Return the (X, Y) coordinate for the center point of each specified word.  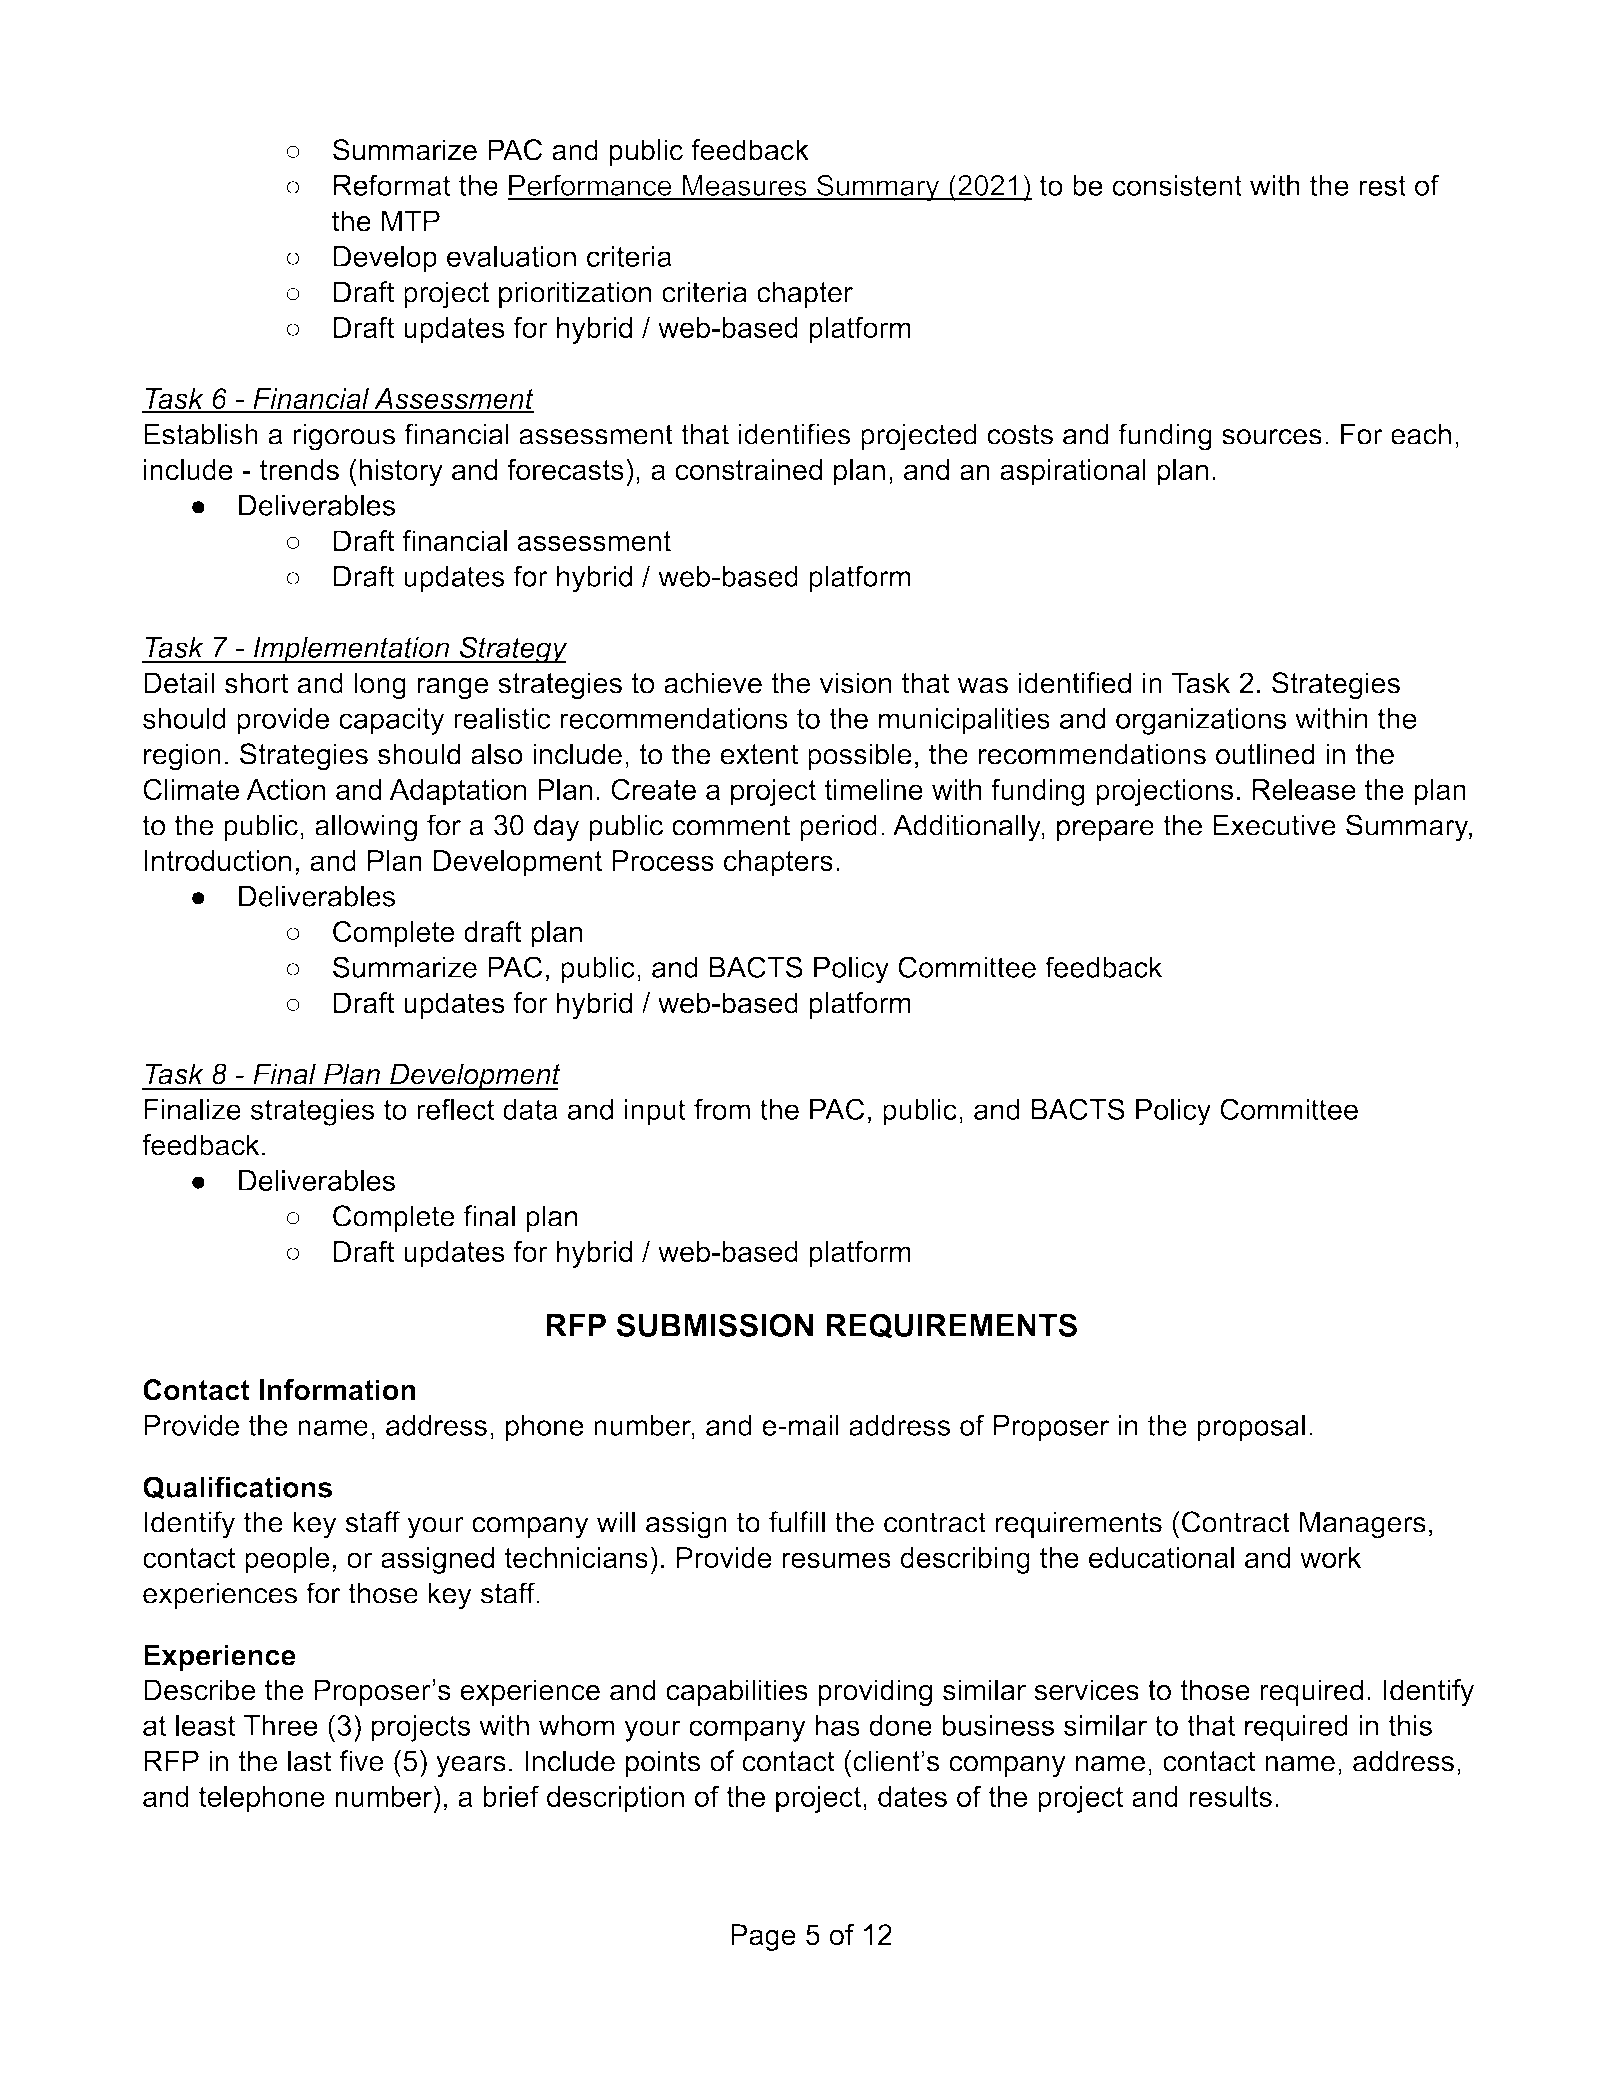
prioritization (575, 294)
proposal (1251, 1428)
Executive (1274, 825)
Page (763, 1937)
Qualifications (237, 1488)
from (722, 1109)
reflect (455, 1109)
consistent (1177, 185)
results (1230, 1796)
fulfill (797, 1522)
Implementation (351, 650)
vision (856, 683)
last (309, 1761)
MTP (411, 220)
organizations (1201, 721)
